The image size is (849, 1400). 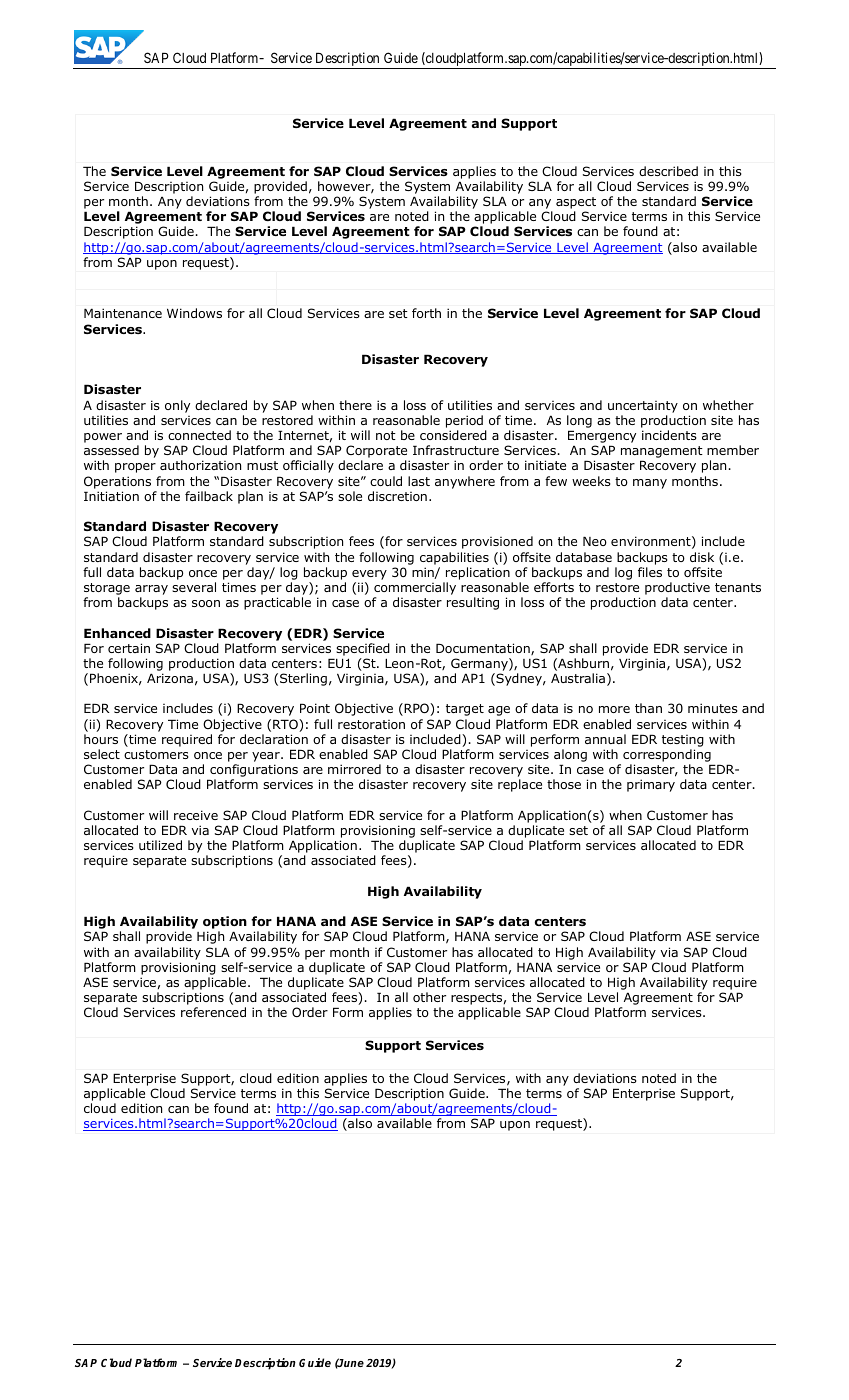 What do you see at coordinates (415, 588) in the document?
I see `commercially` at bounding box center [415, 588].
